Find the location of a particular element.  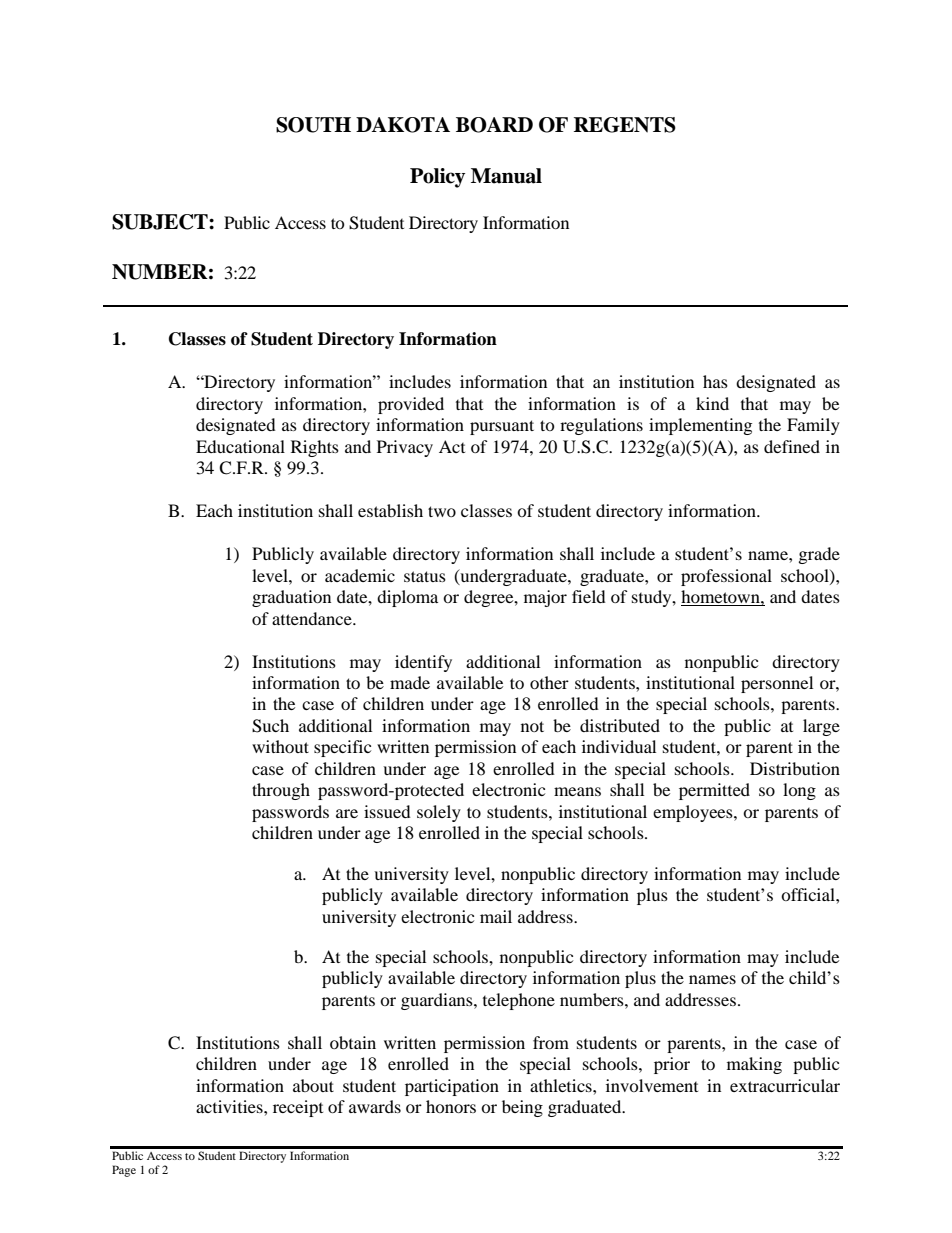

SUBJECT is located at coordinates (161, 222).
